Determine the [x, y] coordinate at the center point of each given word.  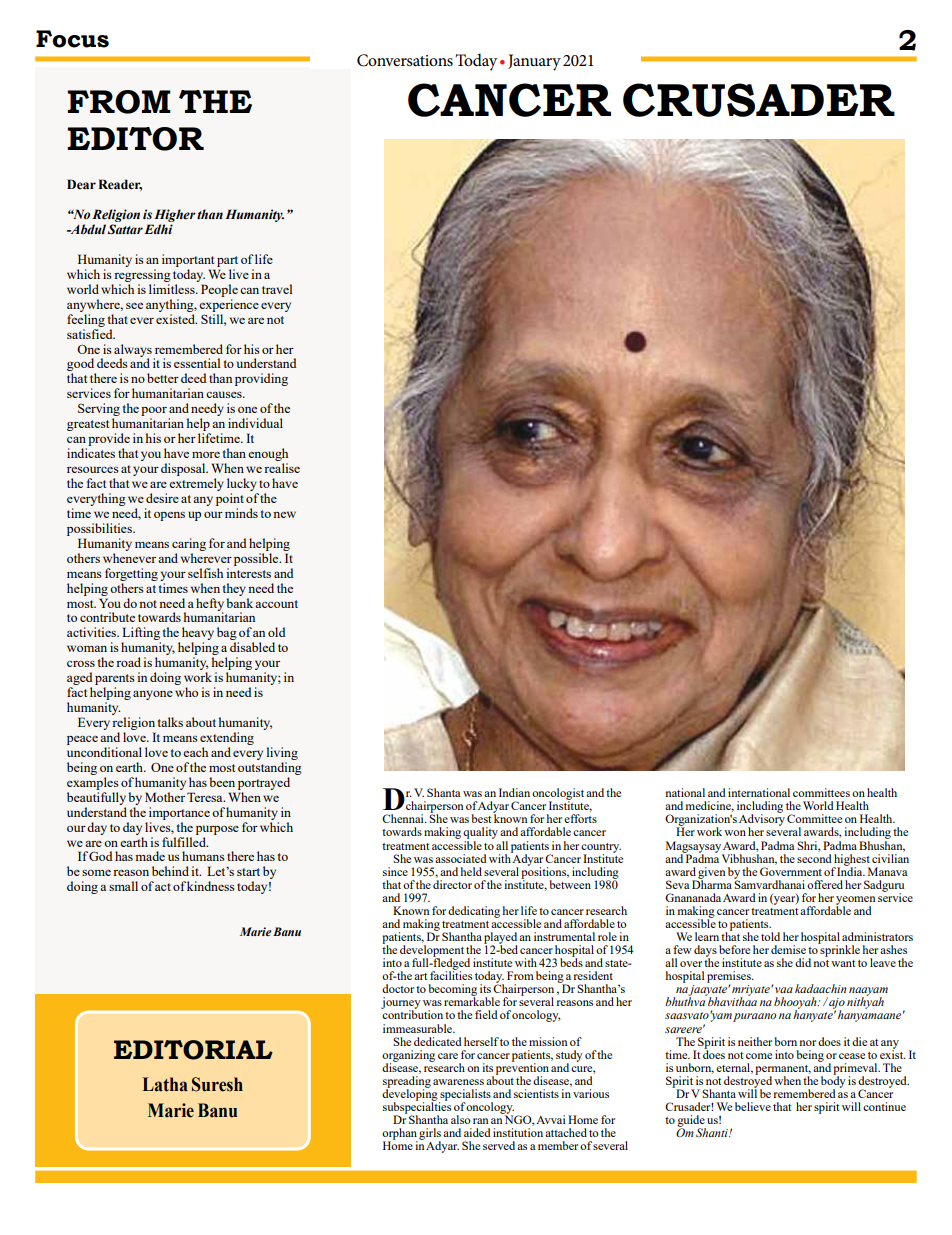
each [195, 752]
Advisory [762, 820]
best [481, 818]
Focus [72, 39]
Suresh [217, 1084]
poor [154, 413]
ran [481, 1121]
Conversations [405, 60]
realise [282, 468]
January [534, 62]
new [284, 514]
